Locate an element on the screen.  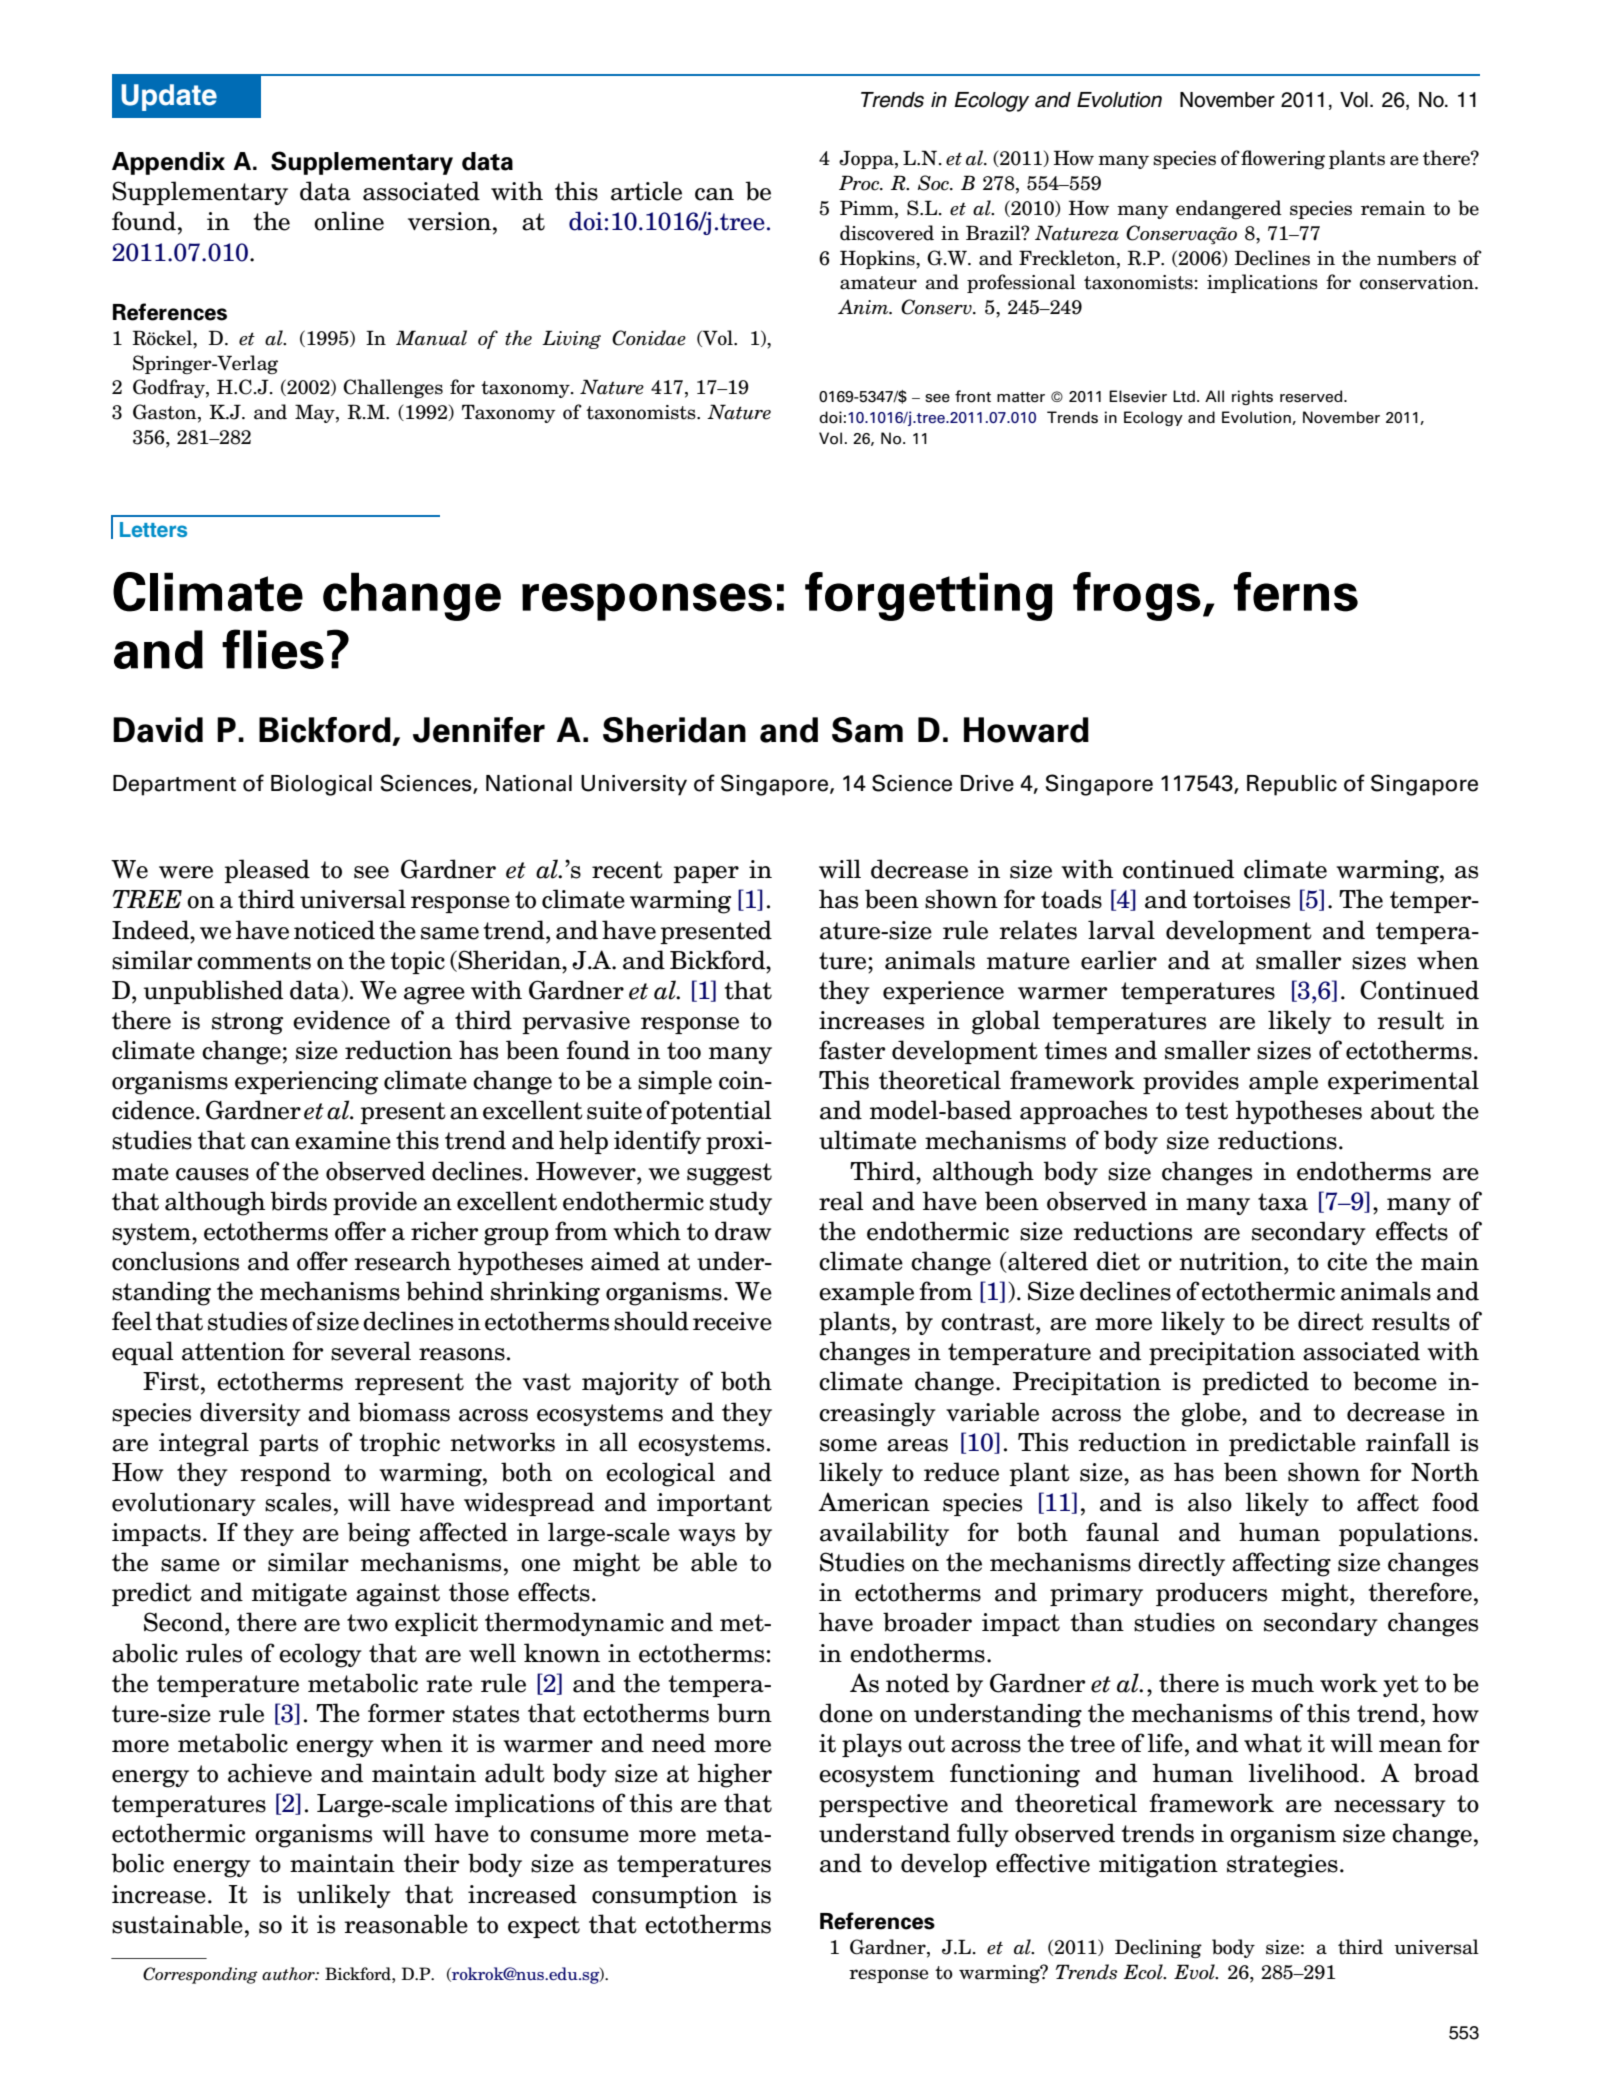
forgetting is located at coordinates (928, 596).
